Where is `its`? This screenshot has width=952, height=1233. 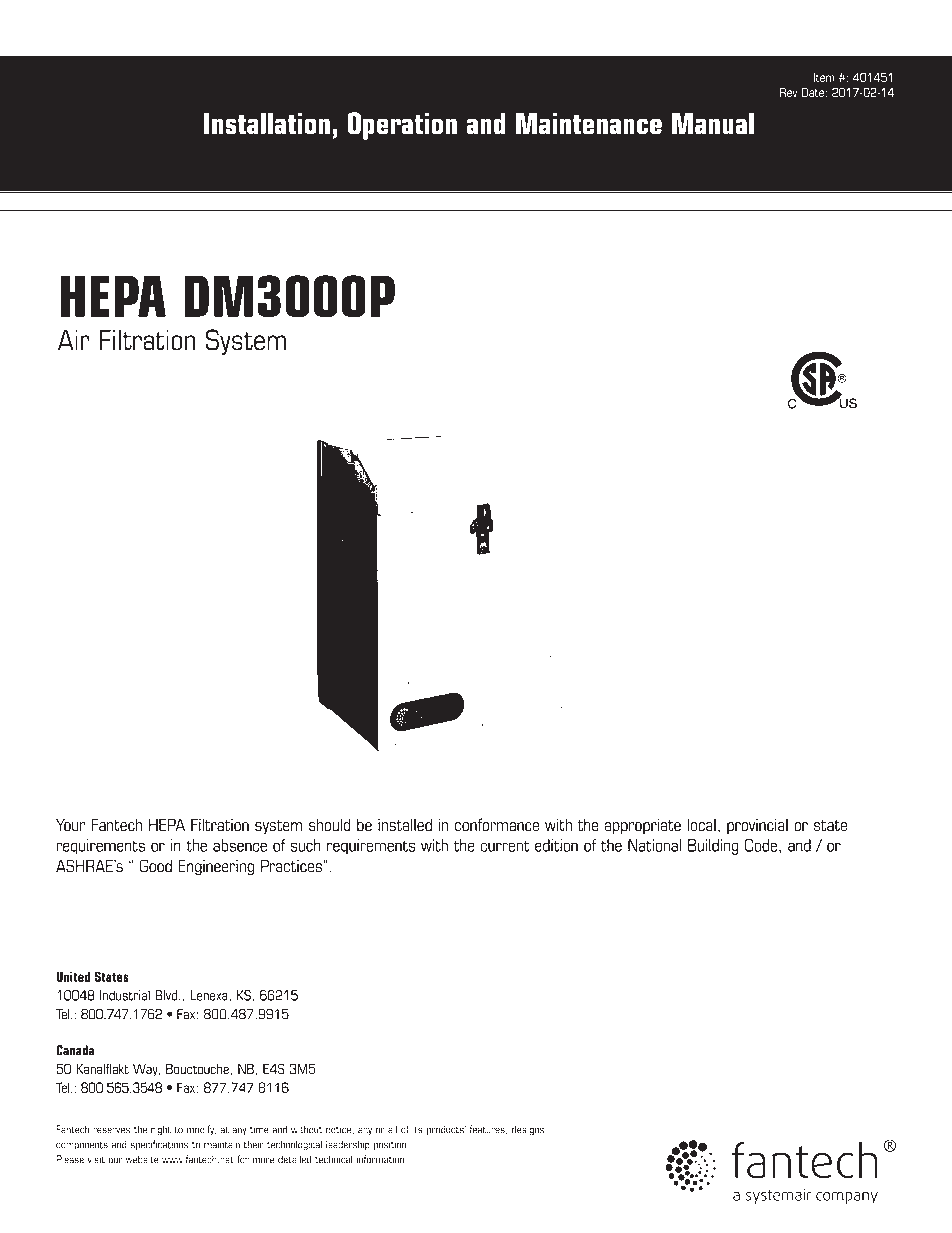
its is located at coordinates (417, 1129).
